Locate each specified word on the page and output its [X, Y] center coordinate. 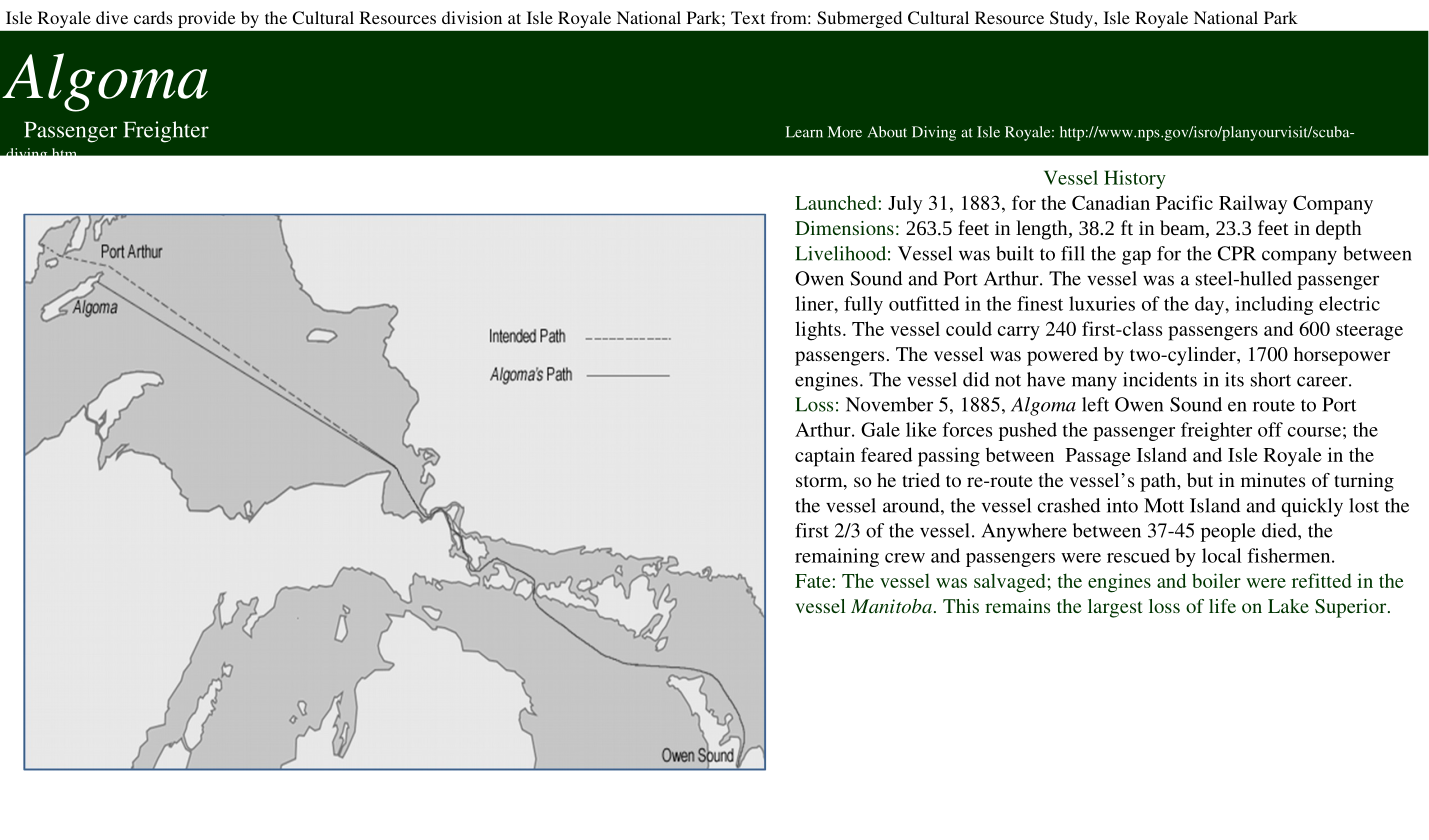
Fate [814, 581]
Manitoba [891, 606]
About [887, 132]
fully [863, 305]
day [1210, 305]
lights [818, 331]
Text [748, 17]
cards [153, 17]
